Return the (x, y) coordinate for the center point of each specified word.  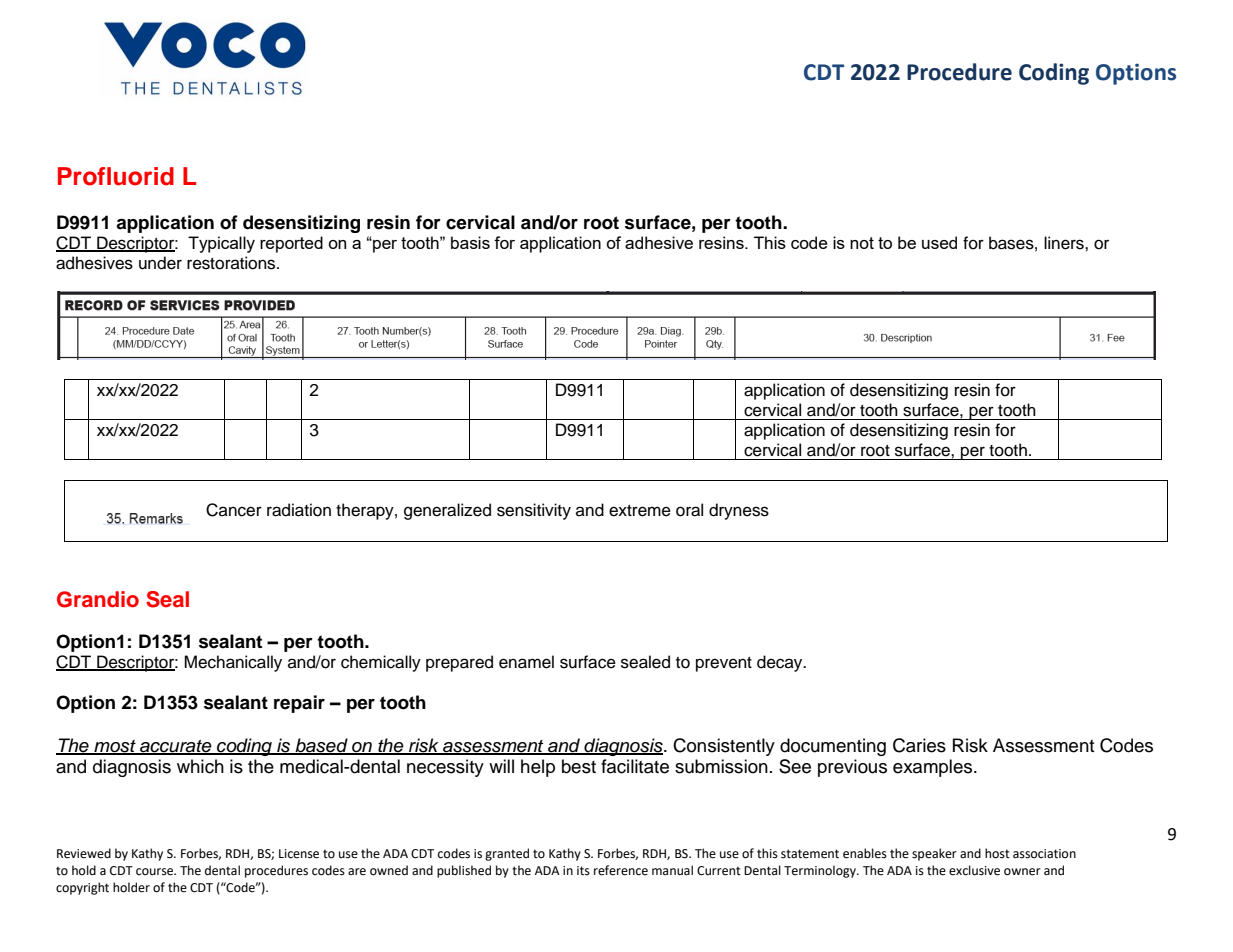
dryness (739, 511)
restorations (232, 263)
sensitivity (534, 511)
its (583, 871)
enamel (526, 662)
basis (470, 242)
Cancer (234, 510)
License (299, 854)
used (939, 242)
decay (781, 663)
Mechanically (233, 663)
